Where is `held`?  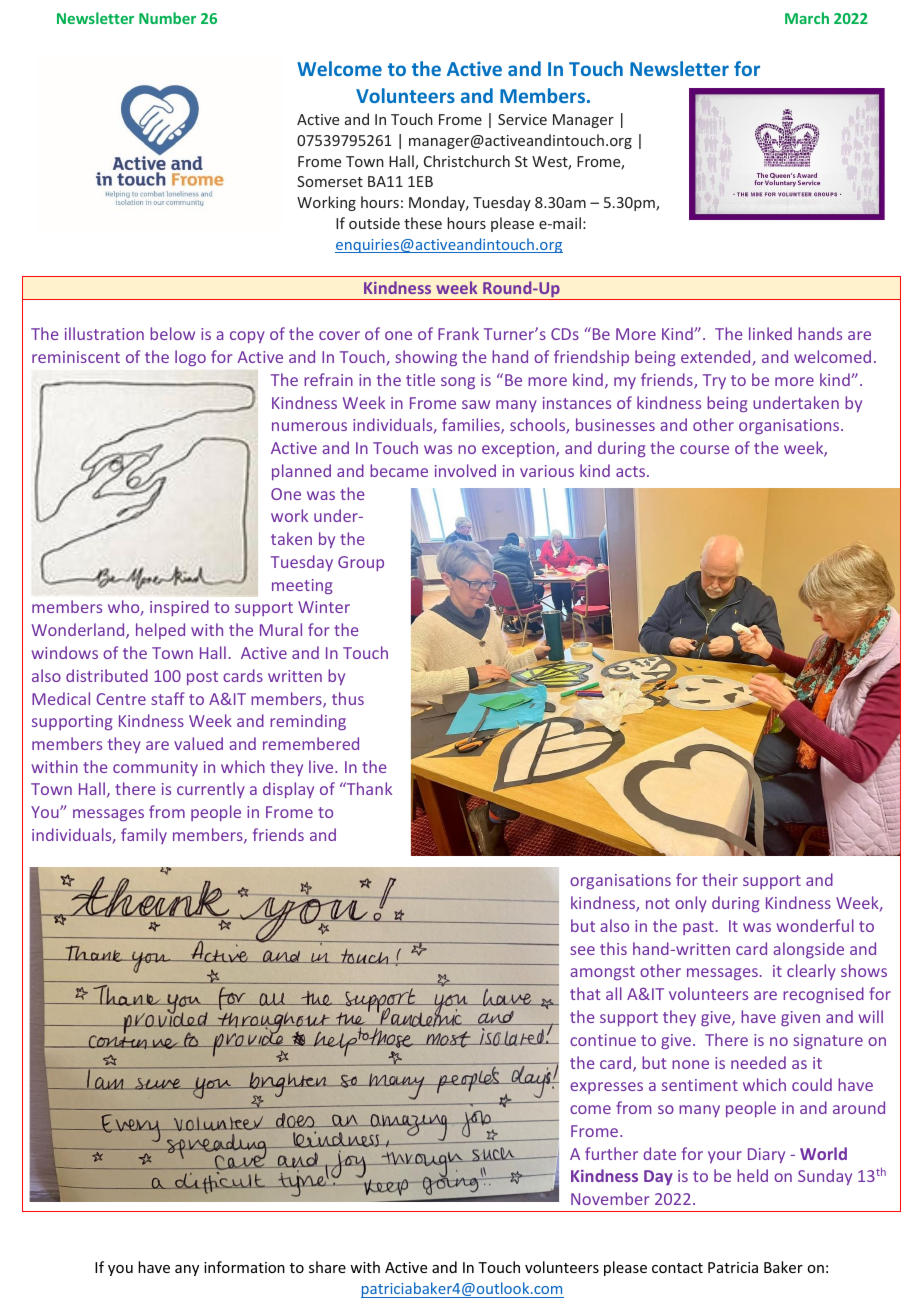
held is located at coordinates (752, 1175).
